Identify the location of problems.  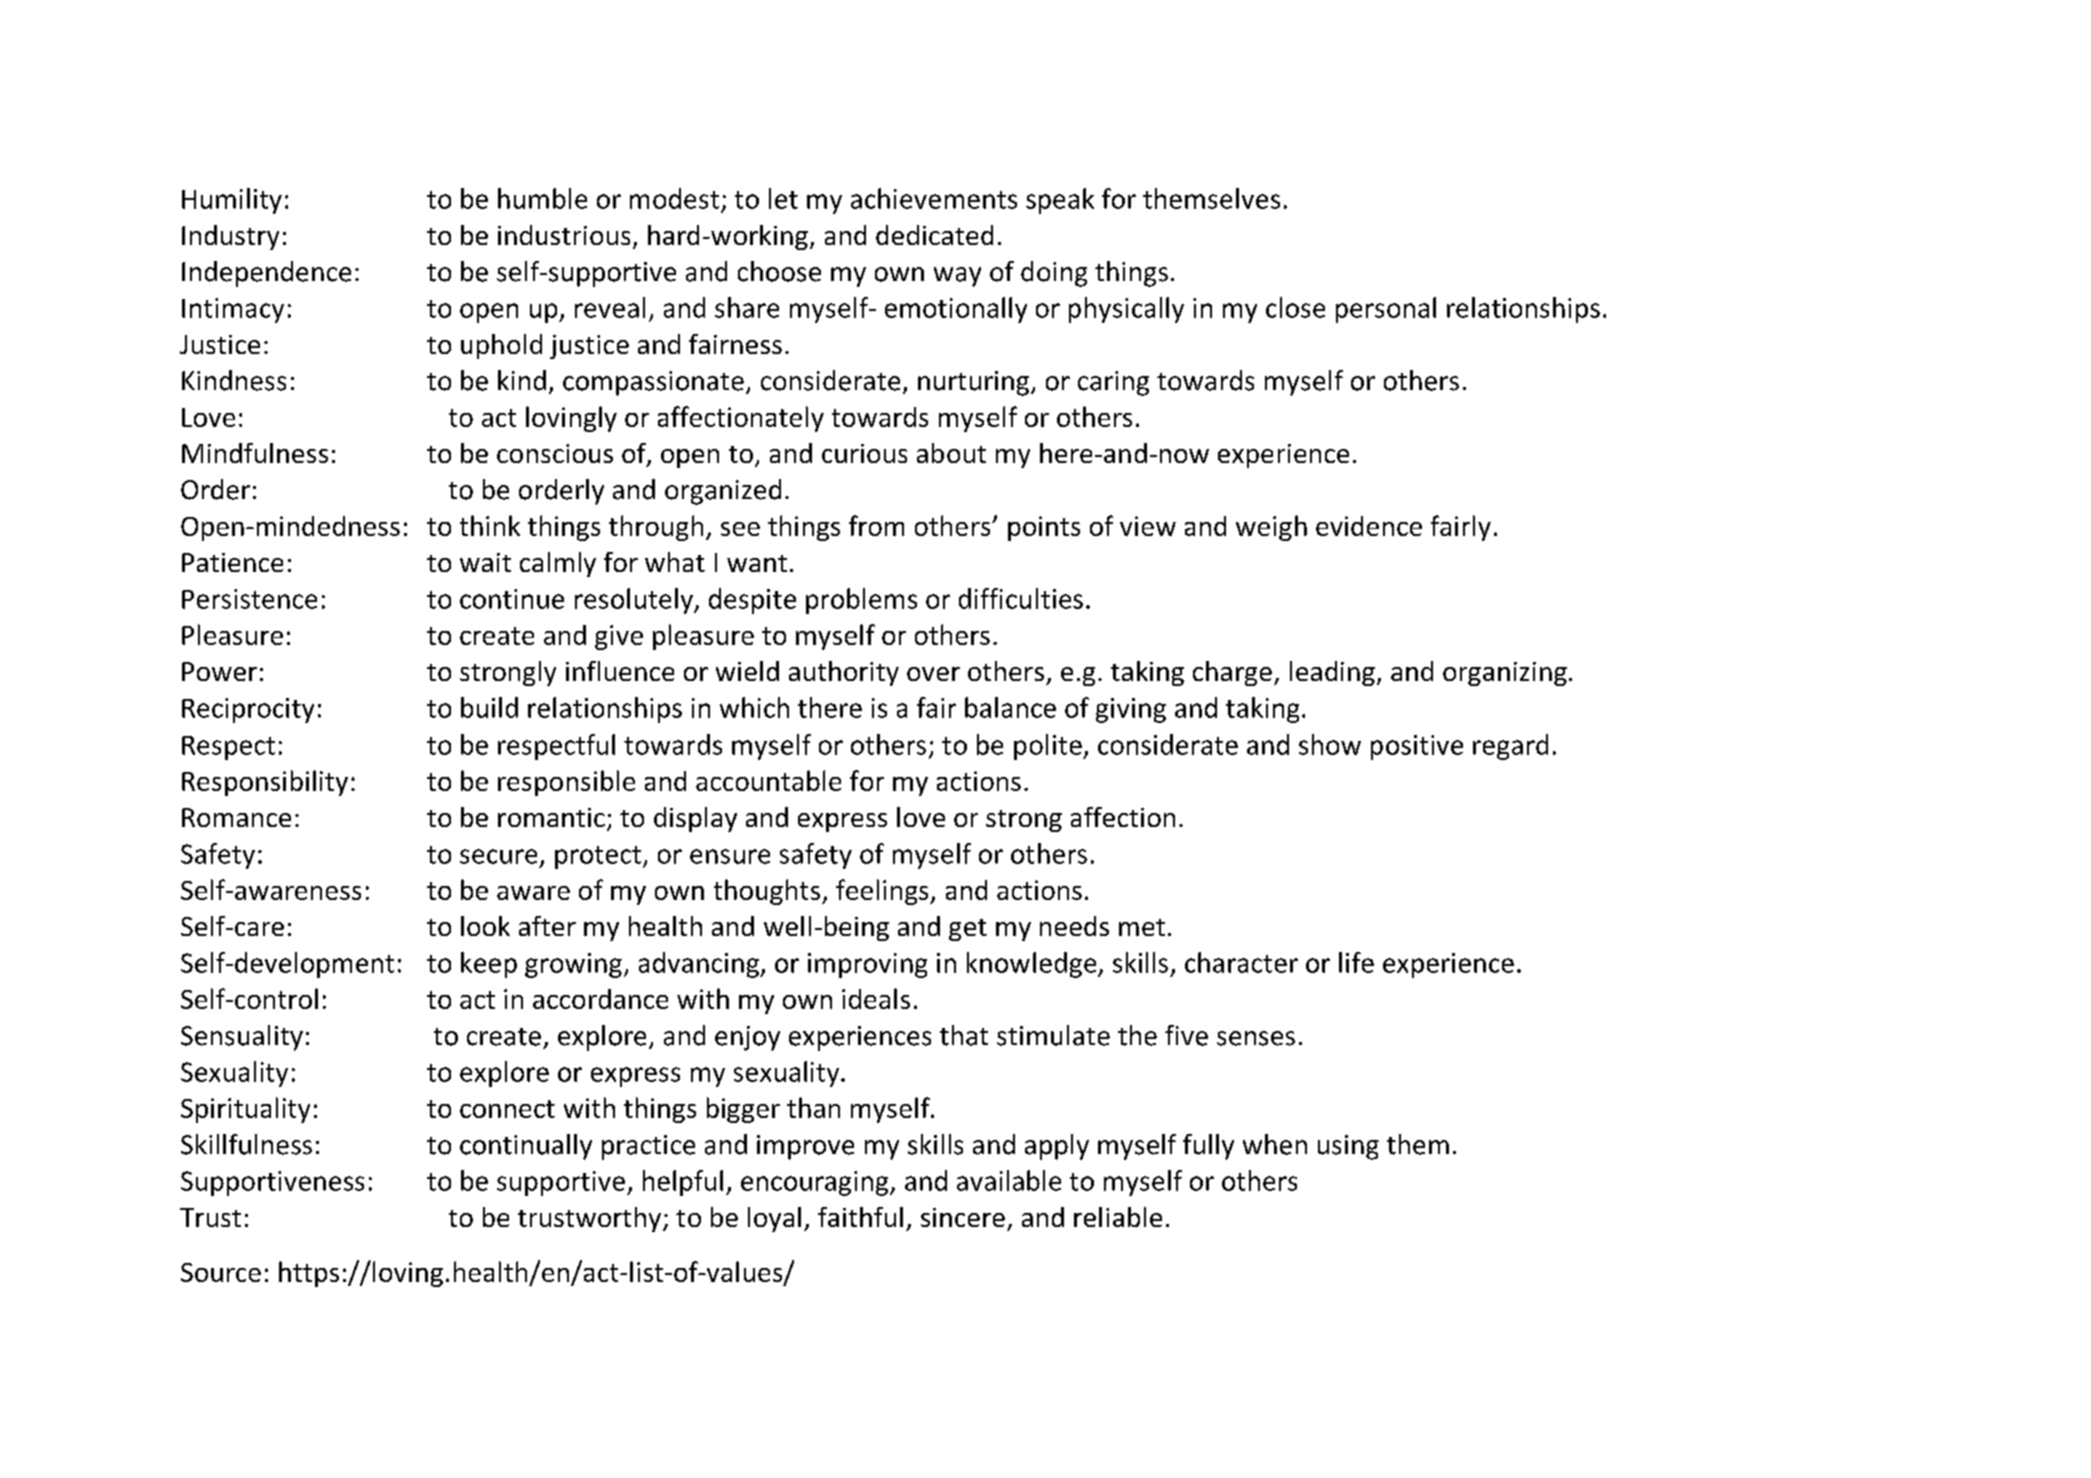
(861, 601).
